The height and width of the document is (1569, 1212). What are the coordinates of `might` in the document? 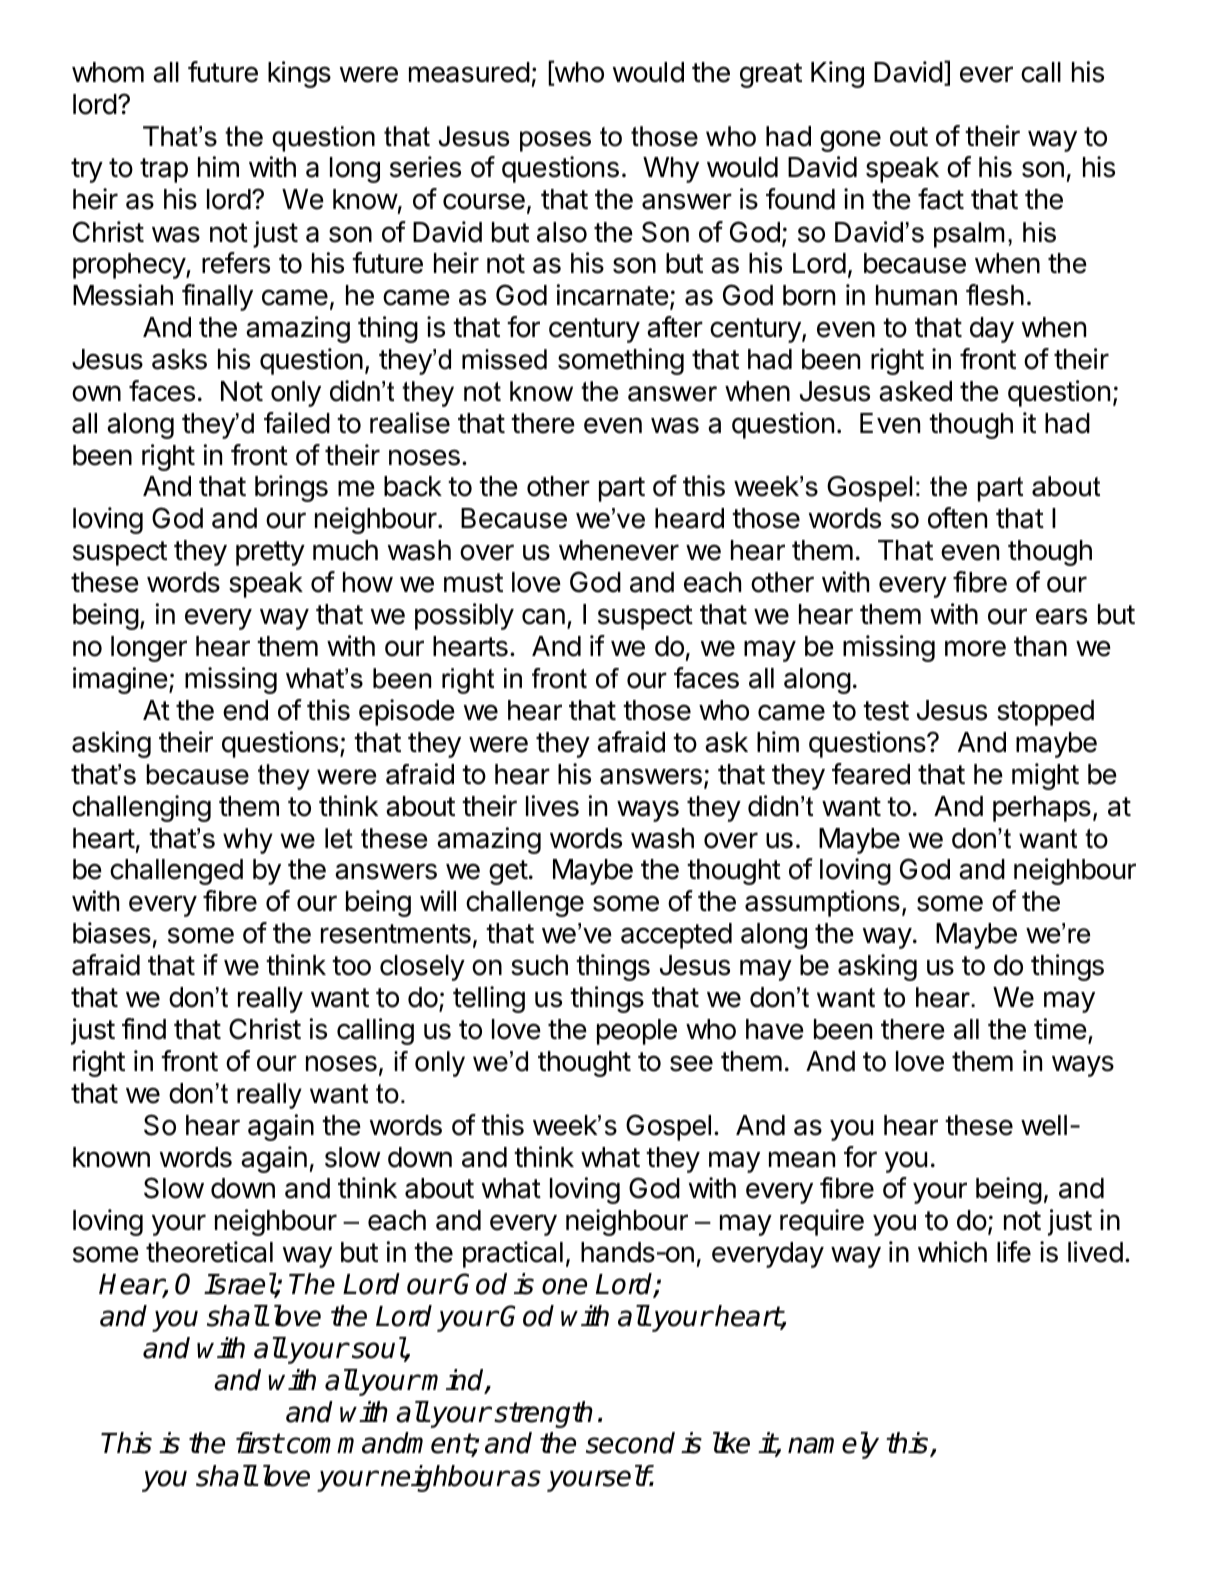 It's located at (1045, 776).
